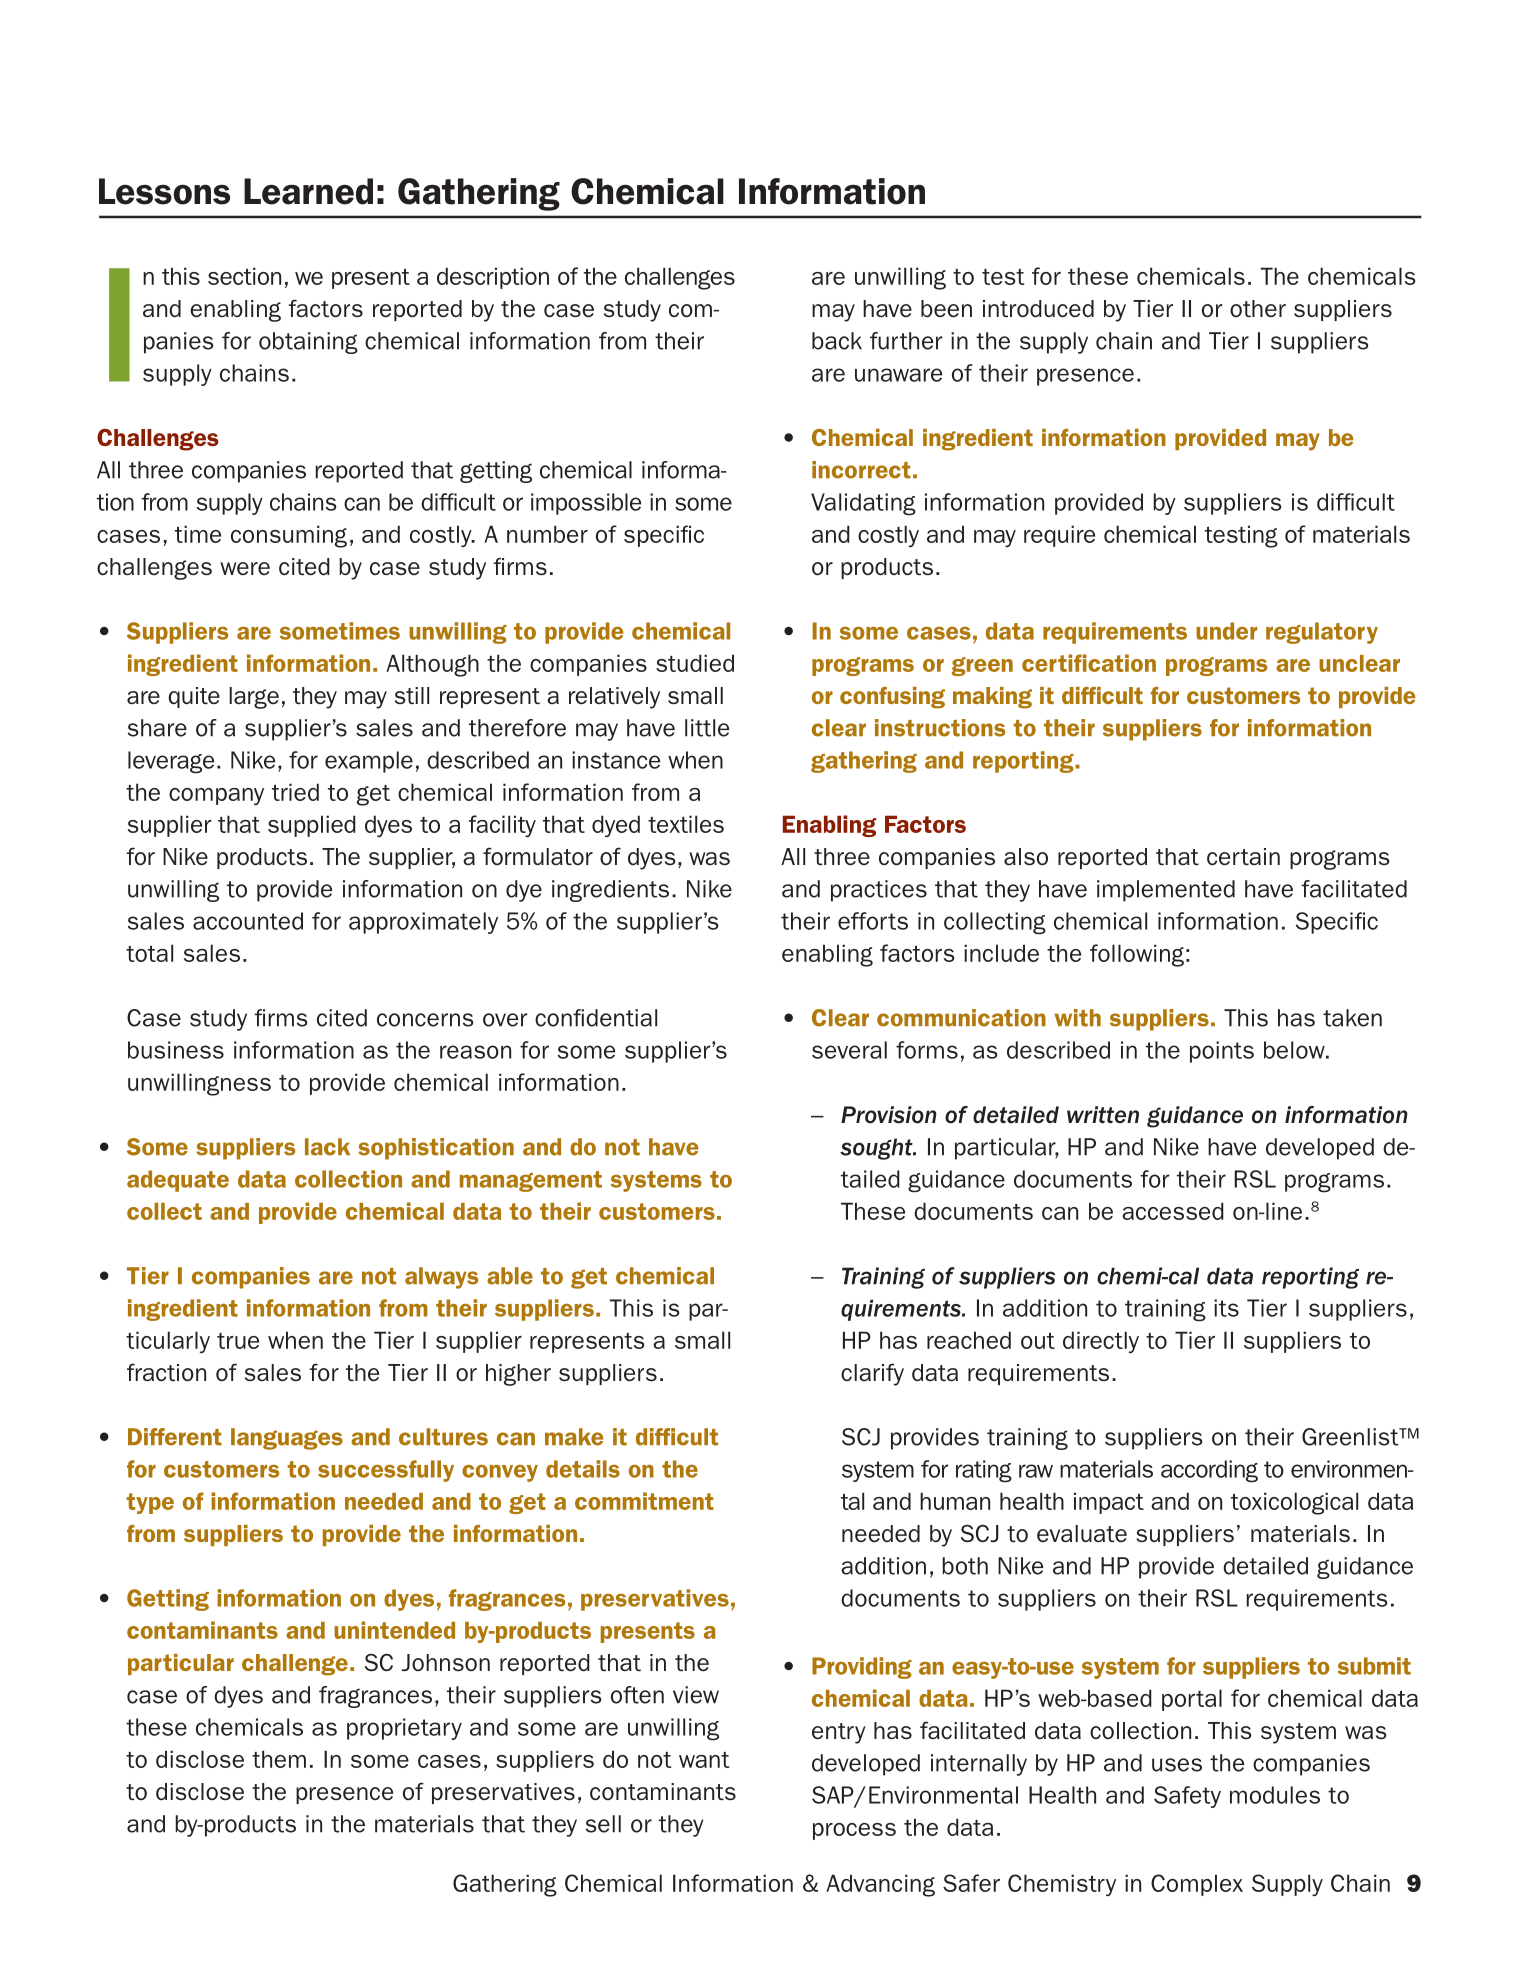 The height and width of the page is (1964, 1518). What do you see at coordinates (707, 728) in the page?
I see `little` at bounding box center [707, 728].
